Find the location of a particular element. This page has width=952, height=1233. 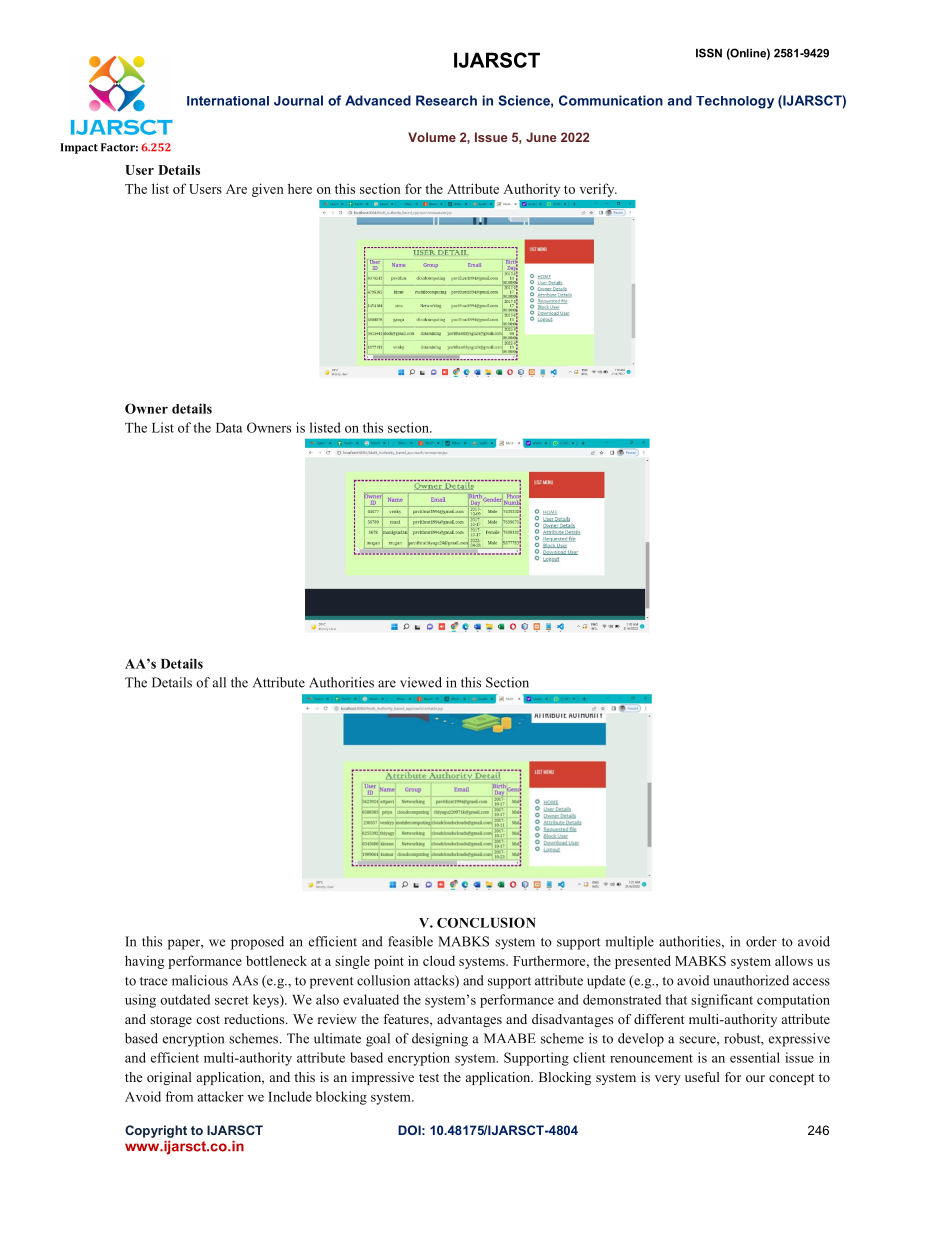

International is located at coordinates (228, 101).
